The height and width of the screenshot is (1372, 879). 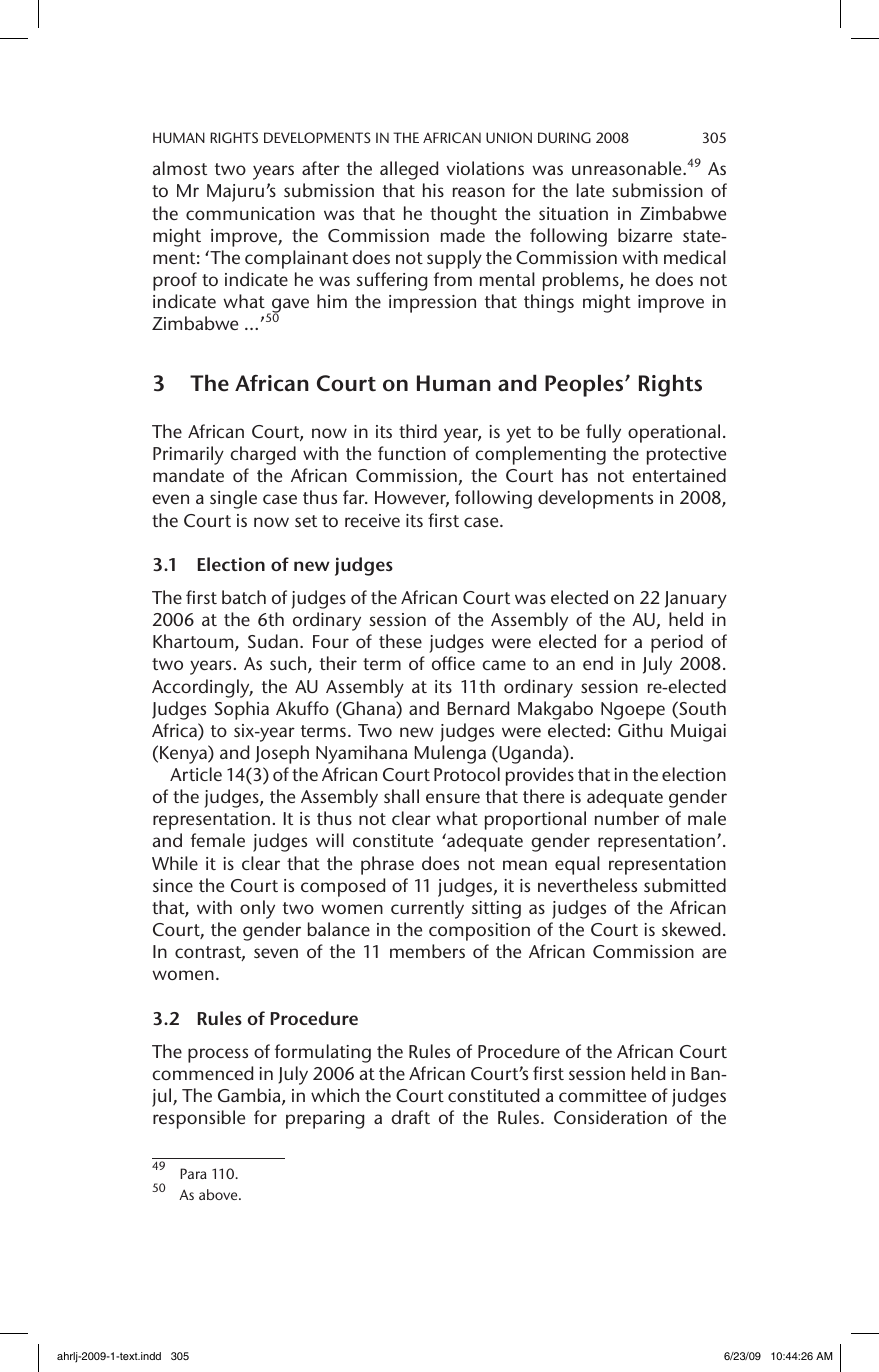 What do you see at coordinates (432, 304) in the screenshot?
I see `impression` at bounding box center [432, 304].
